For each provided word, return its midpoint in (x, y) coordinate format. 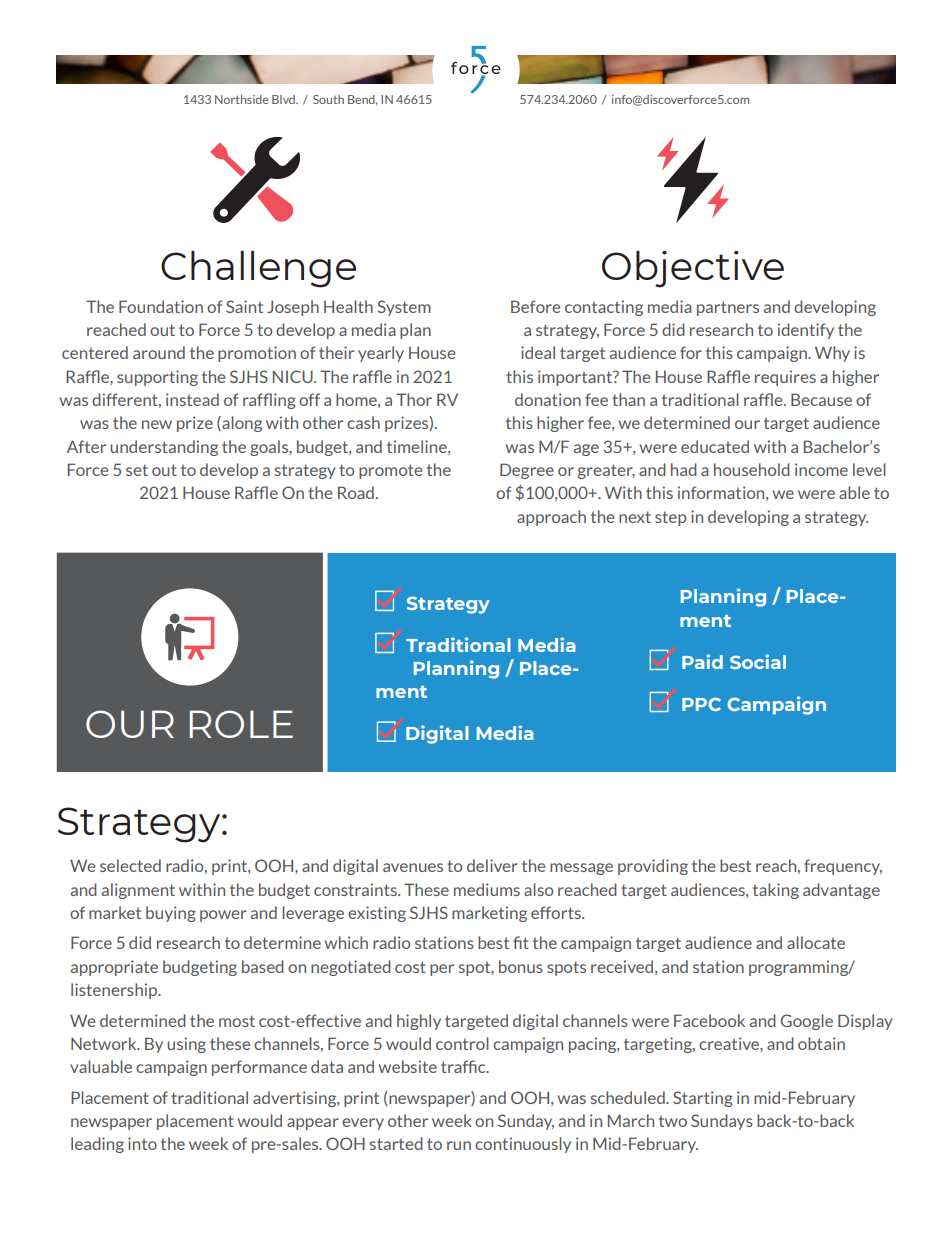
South (328, 99)
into (142, 1143)
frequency (843, 867)
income (821, 469)
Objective (693, 269)
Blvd (284, 99)
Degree (527, 471)
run (459, 1145)
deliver (492, 865)
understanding (164, 448)
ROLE (241, 724)
